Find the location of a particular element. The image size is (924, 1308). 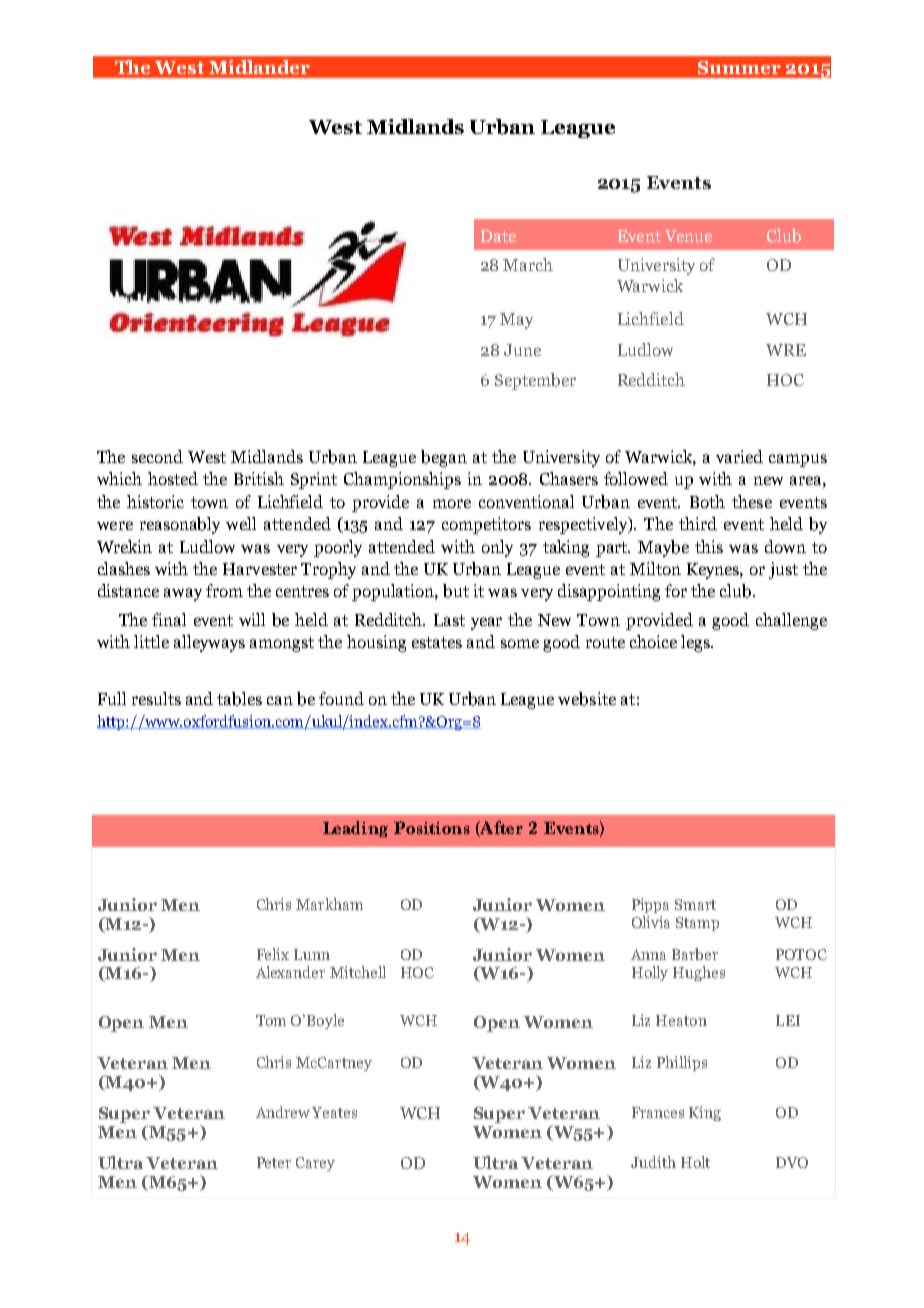

legs is located at coordinates (696, 643).
